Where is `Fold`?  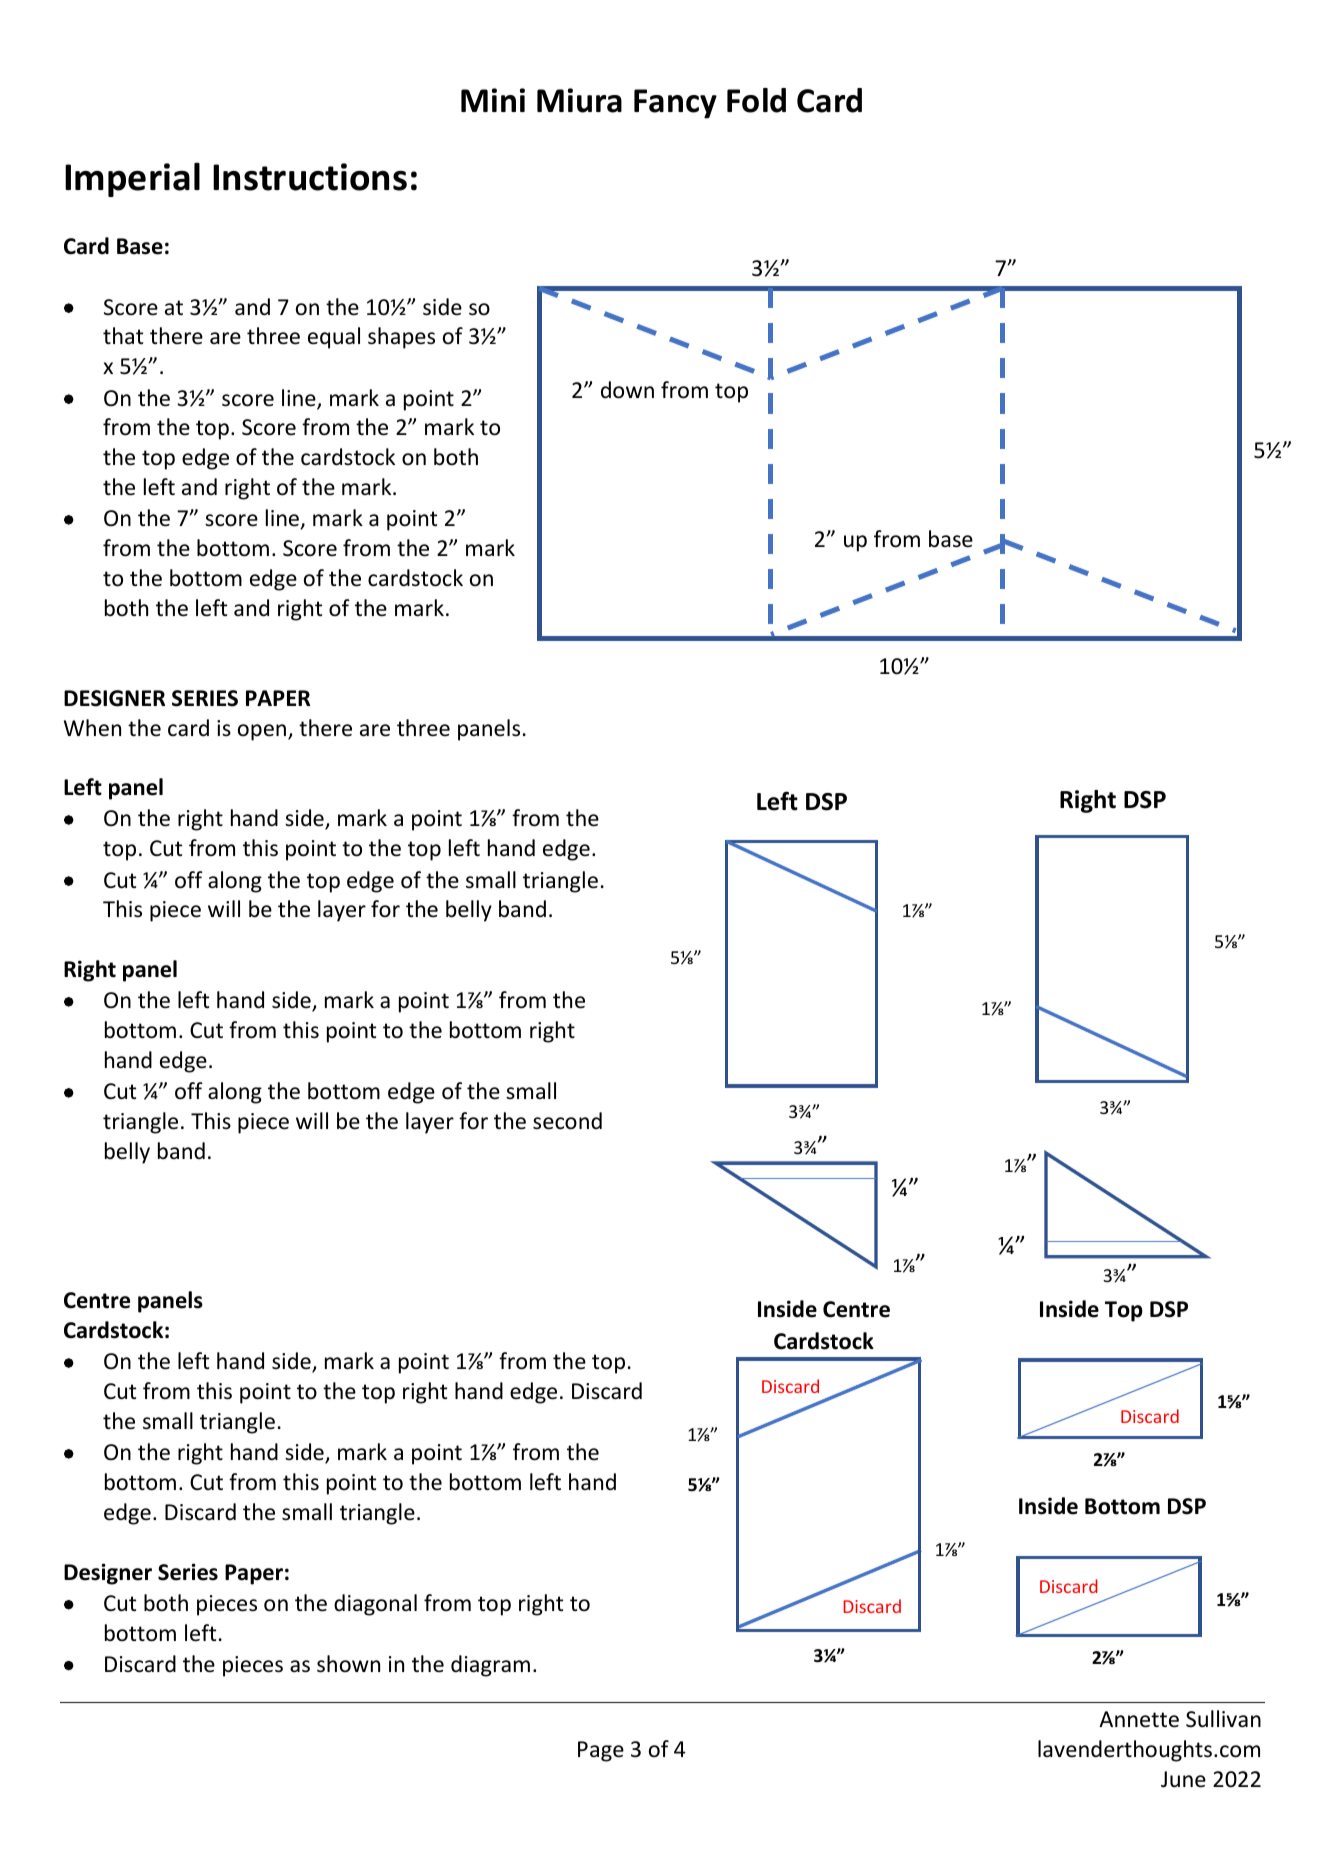 Fold is located at coordinates (756, 100).
